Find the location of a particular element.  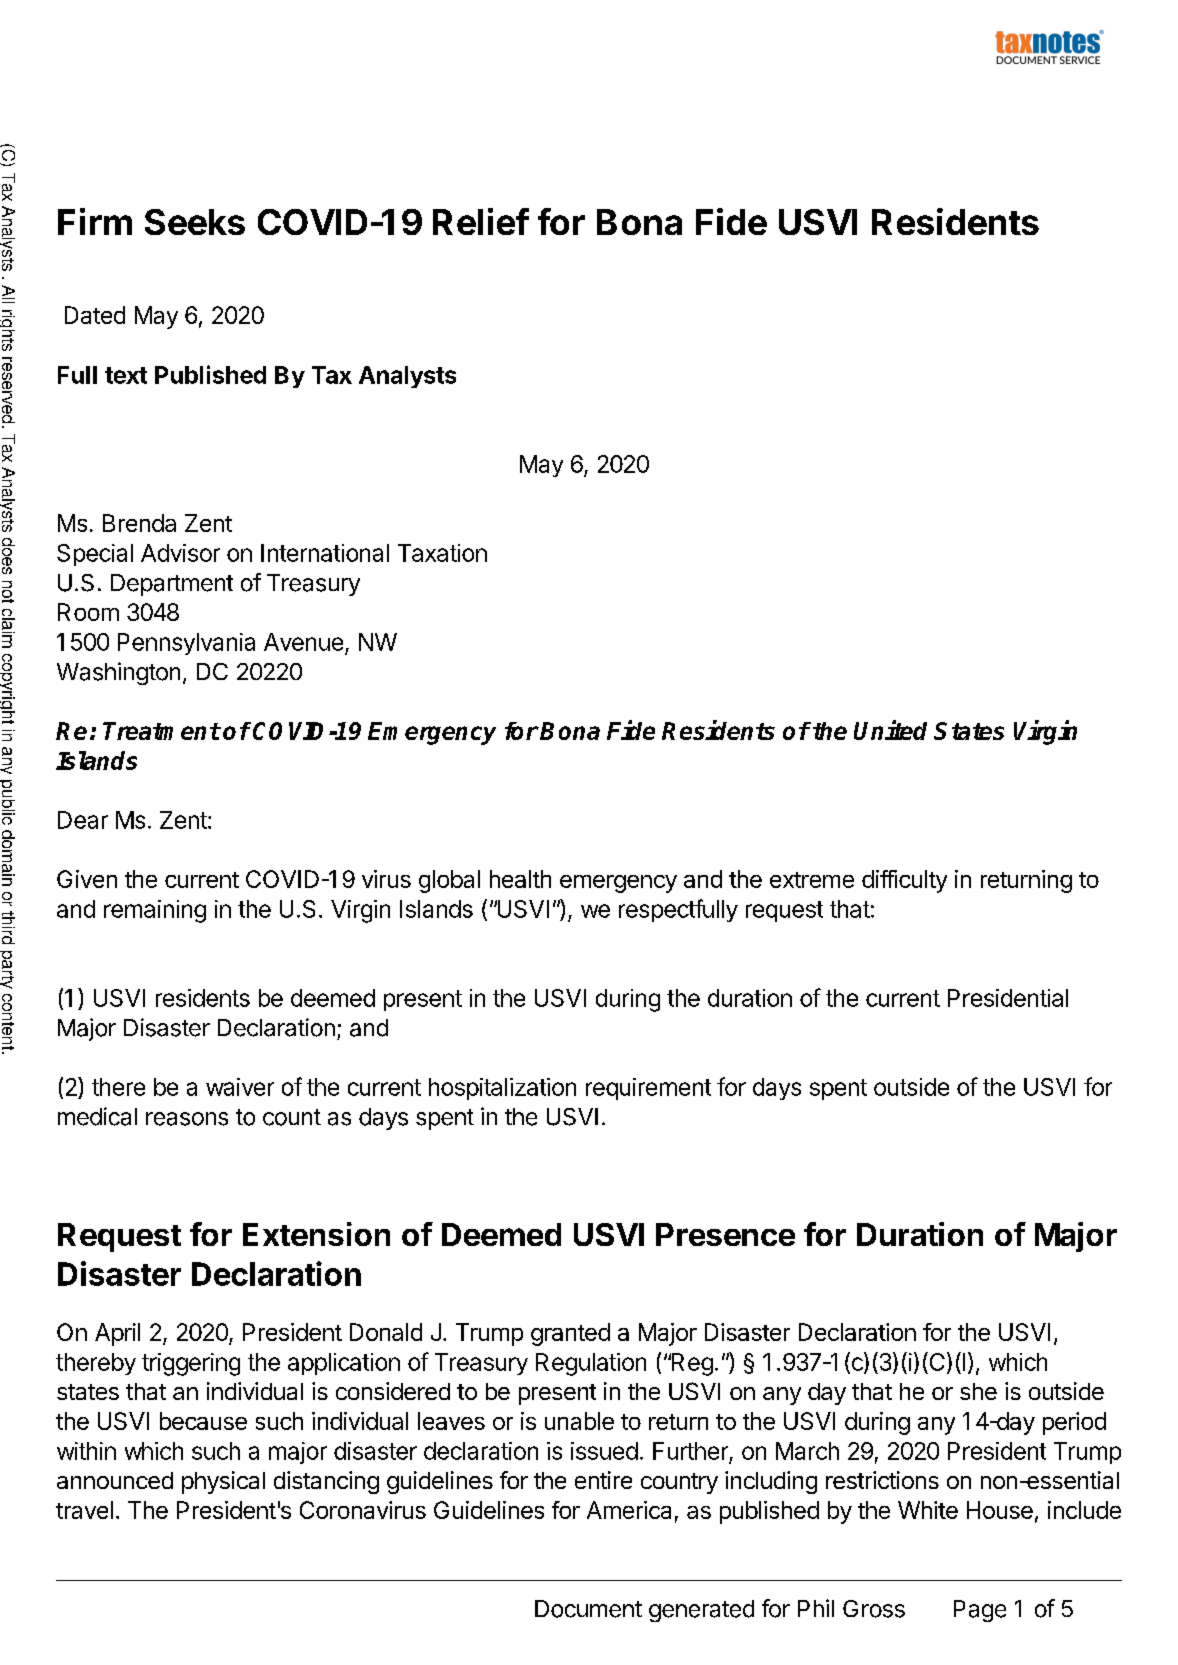

United is located at coordinates (890, 730).
